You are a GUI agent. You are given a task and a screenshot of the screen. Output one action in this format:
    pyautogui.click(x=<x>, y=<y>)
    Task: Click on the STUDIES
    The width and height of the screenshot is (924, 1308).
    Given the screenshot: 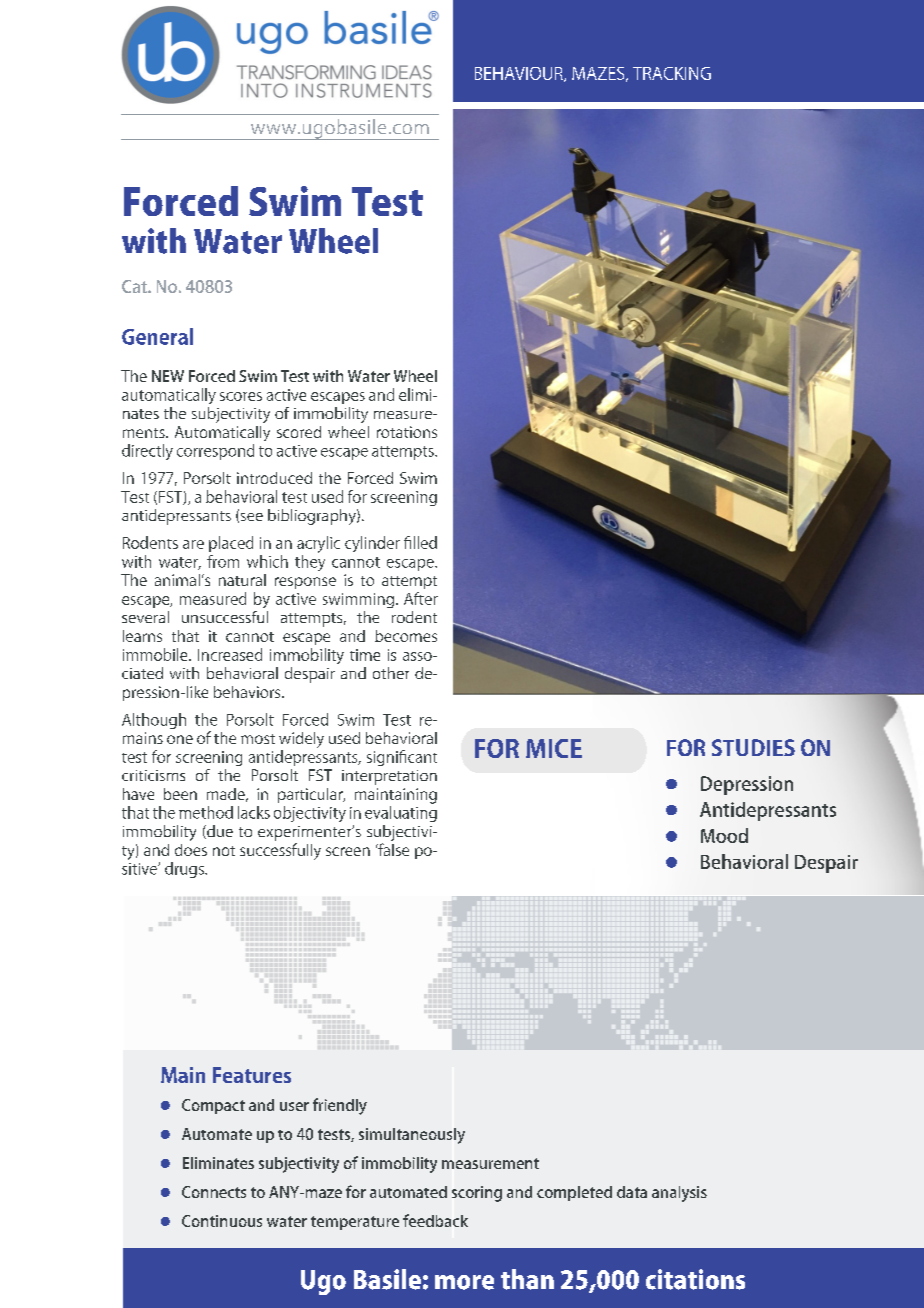 What is the action you would take?
    pyautogui.click(x=753, y=747)
